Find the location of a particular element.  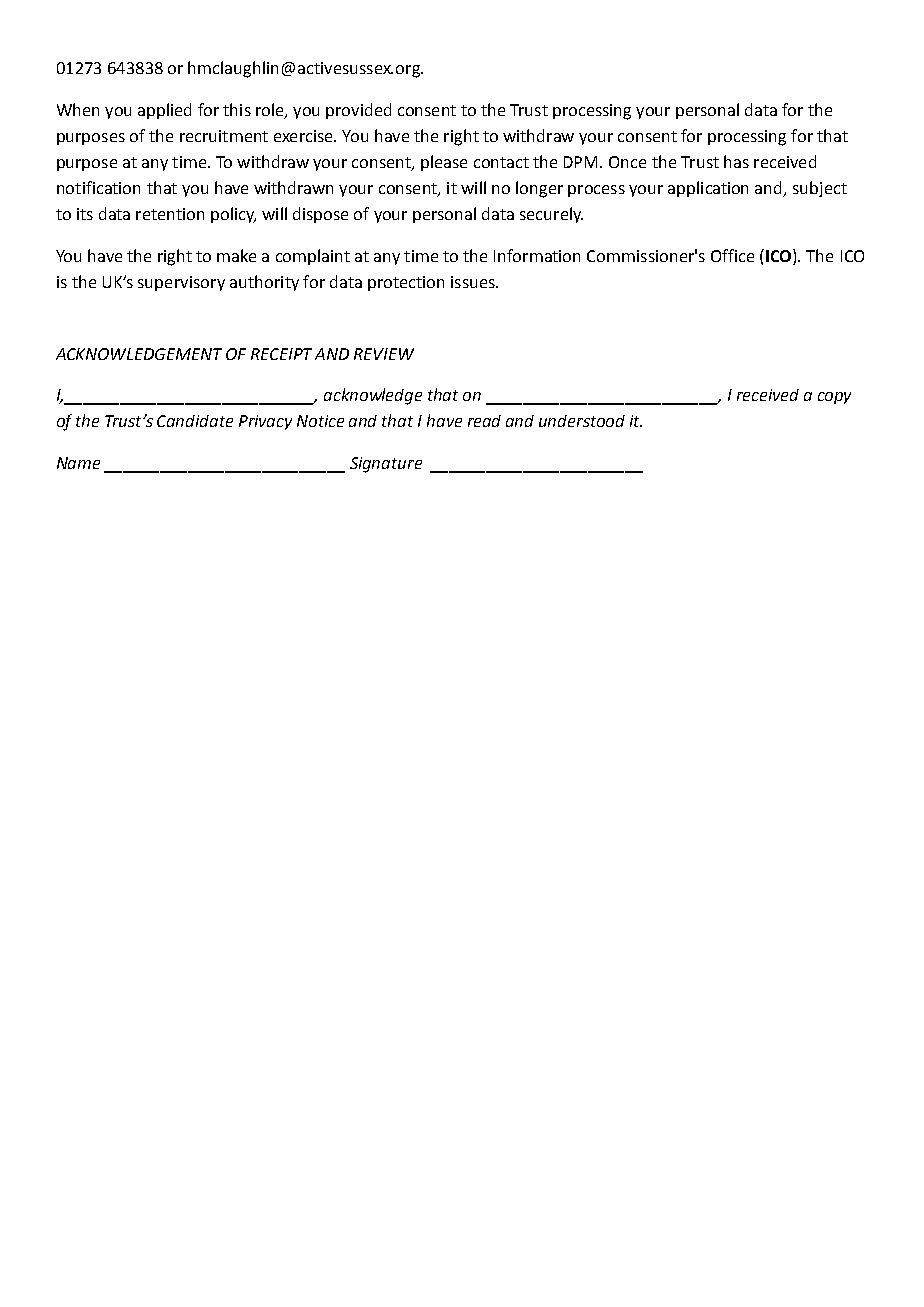

RECEIPT is located at coordinates (281, 354).
